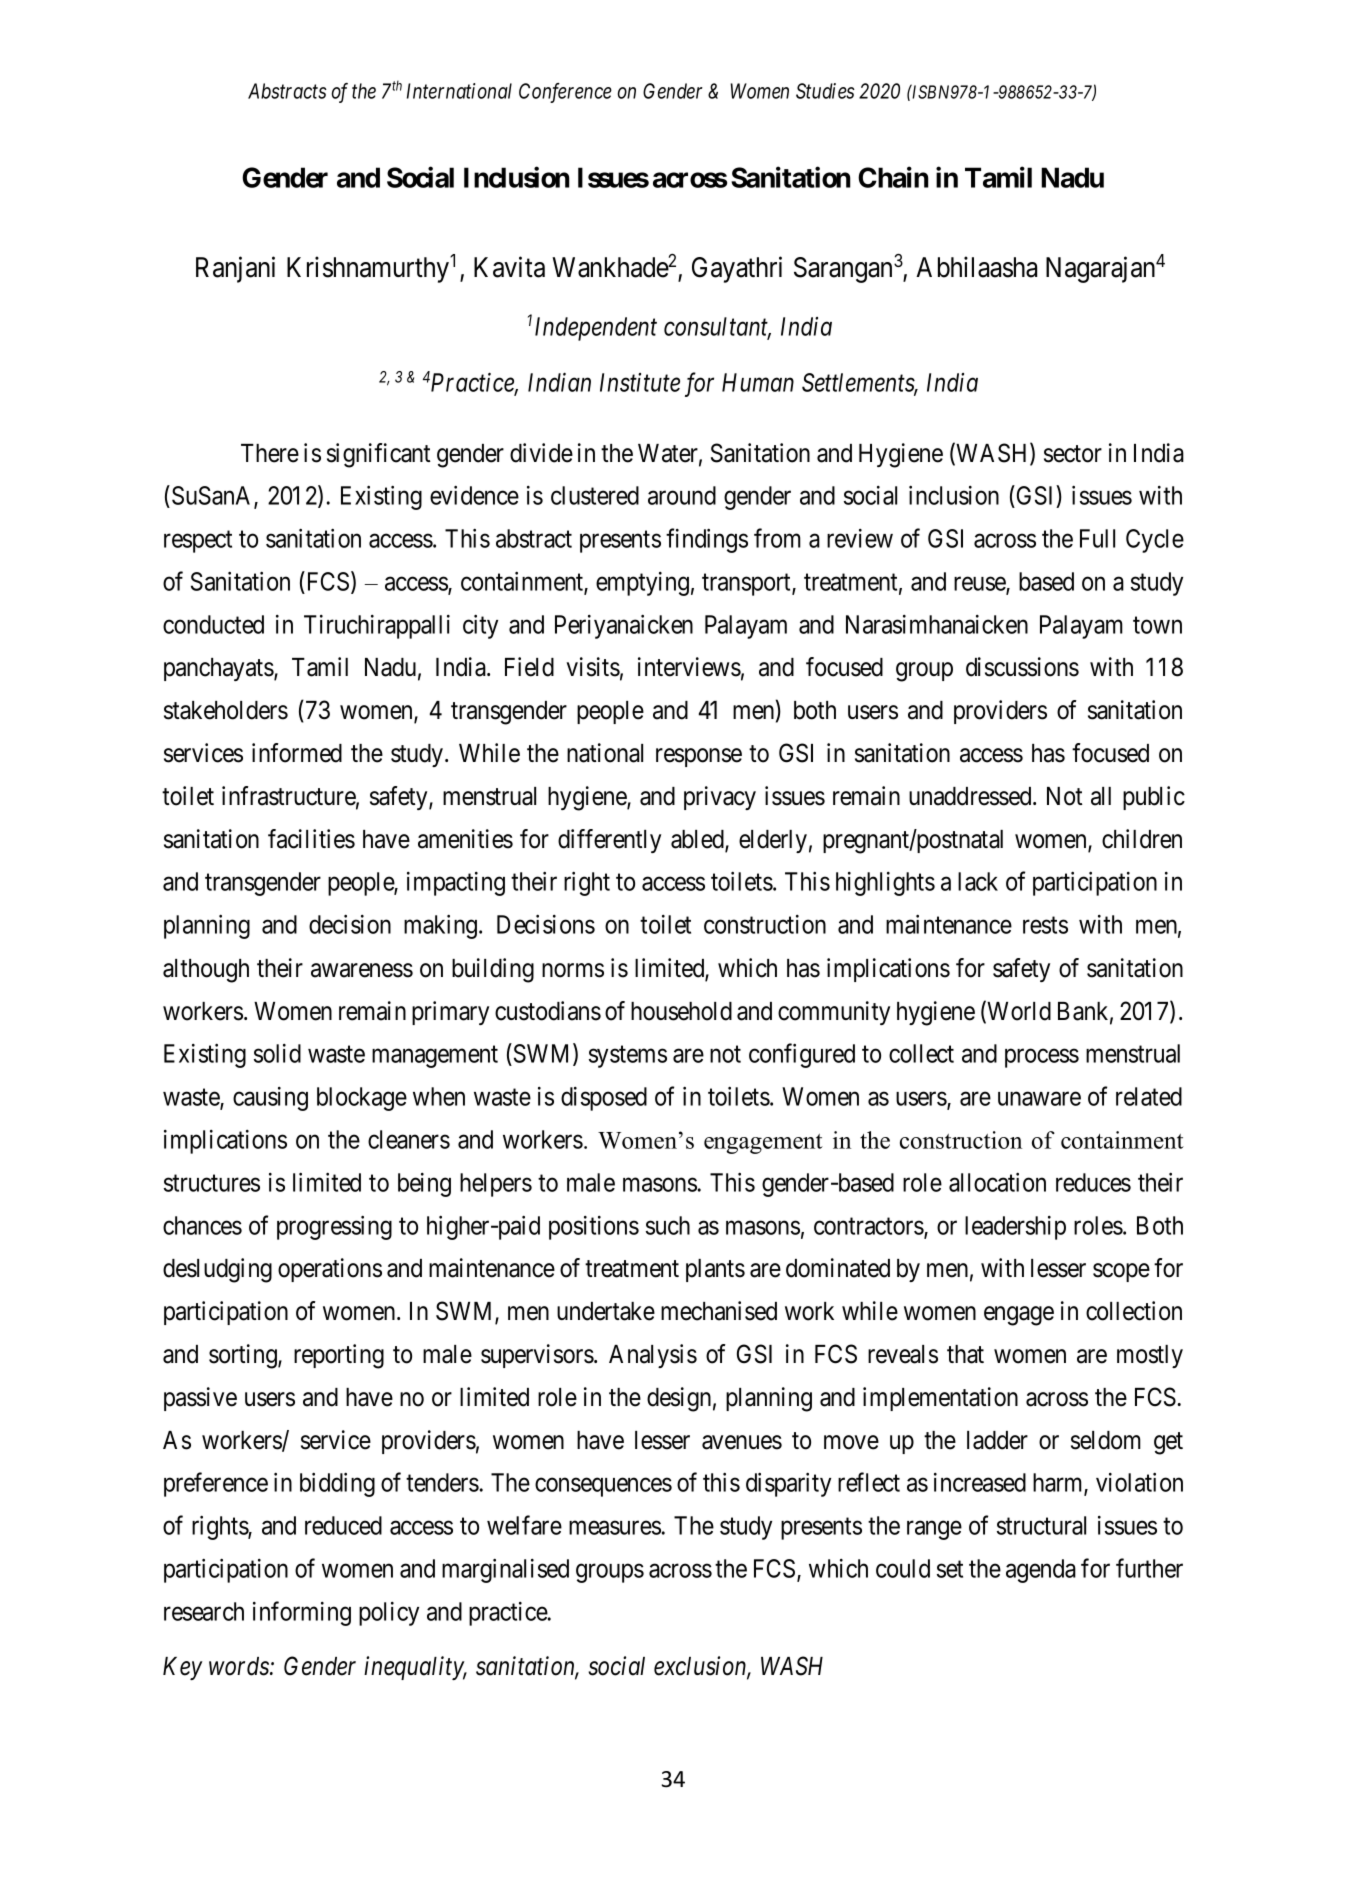 The image size is (1346, 1904). Describe the element at coordinates (302, 1613) in the image. I see `informing` at that location.
